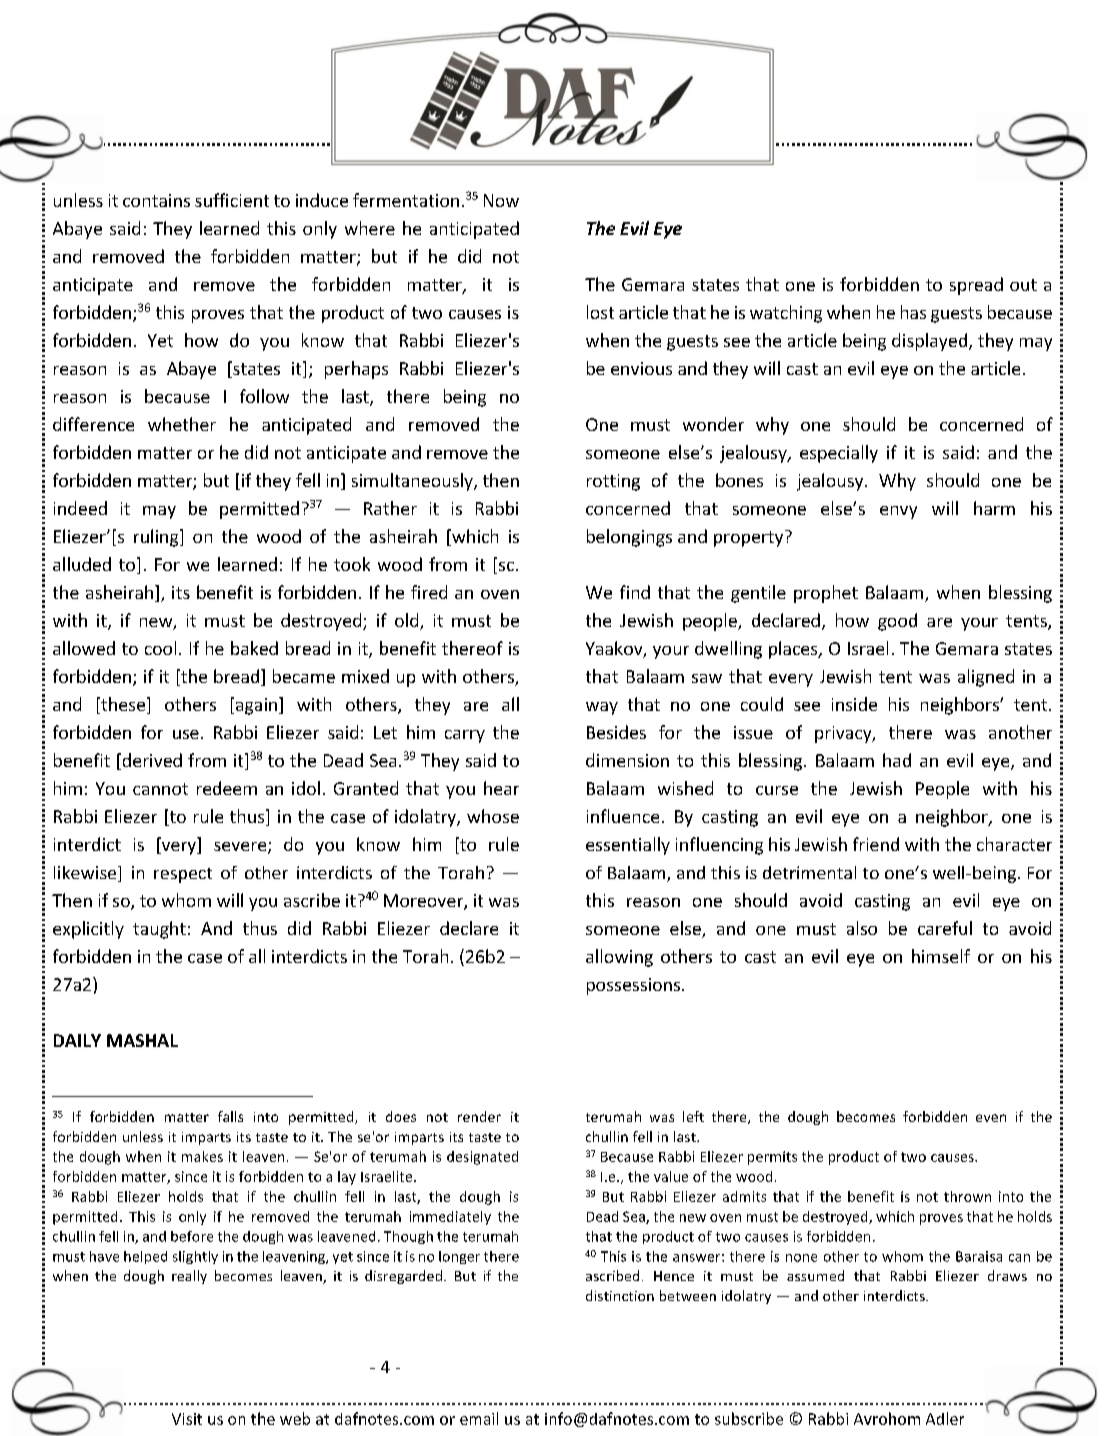 The width and height of the screenshot is (1110, 1436). I want to click on cool, so click(160, 648).
